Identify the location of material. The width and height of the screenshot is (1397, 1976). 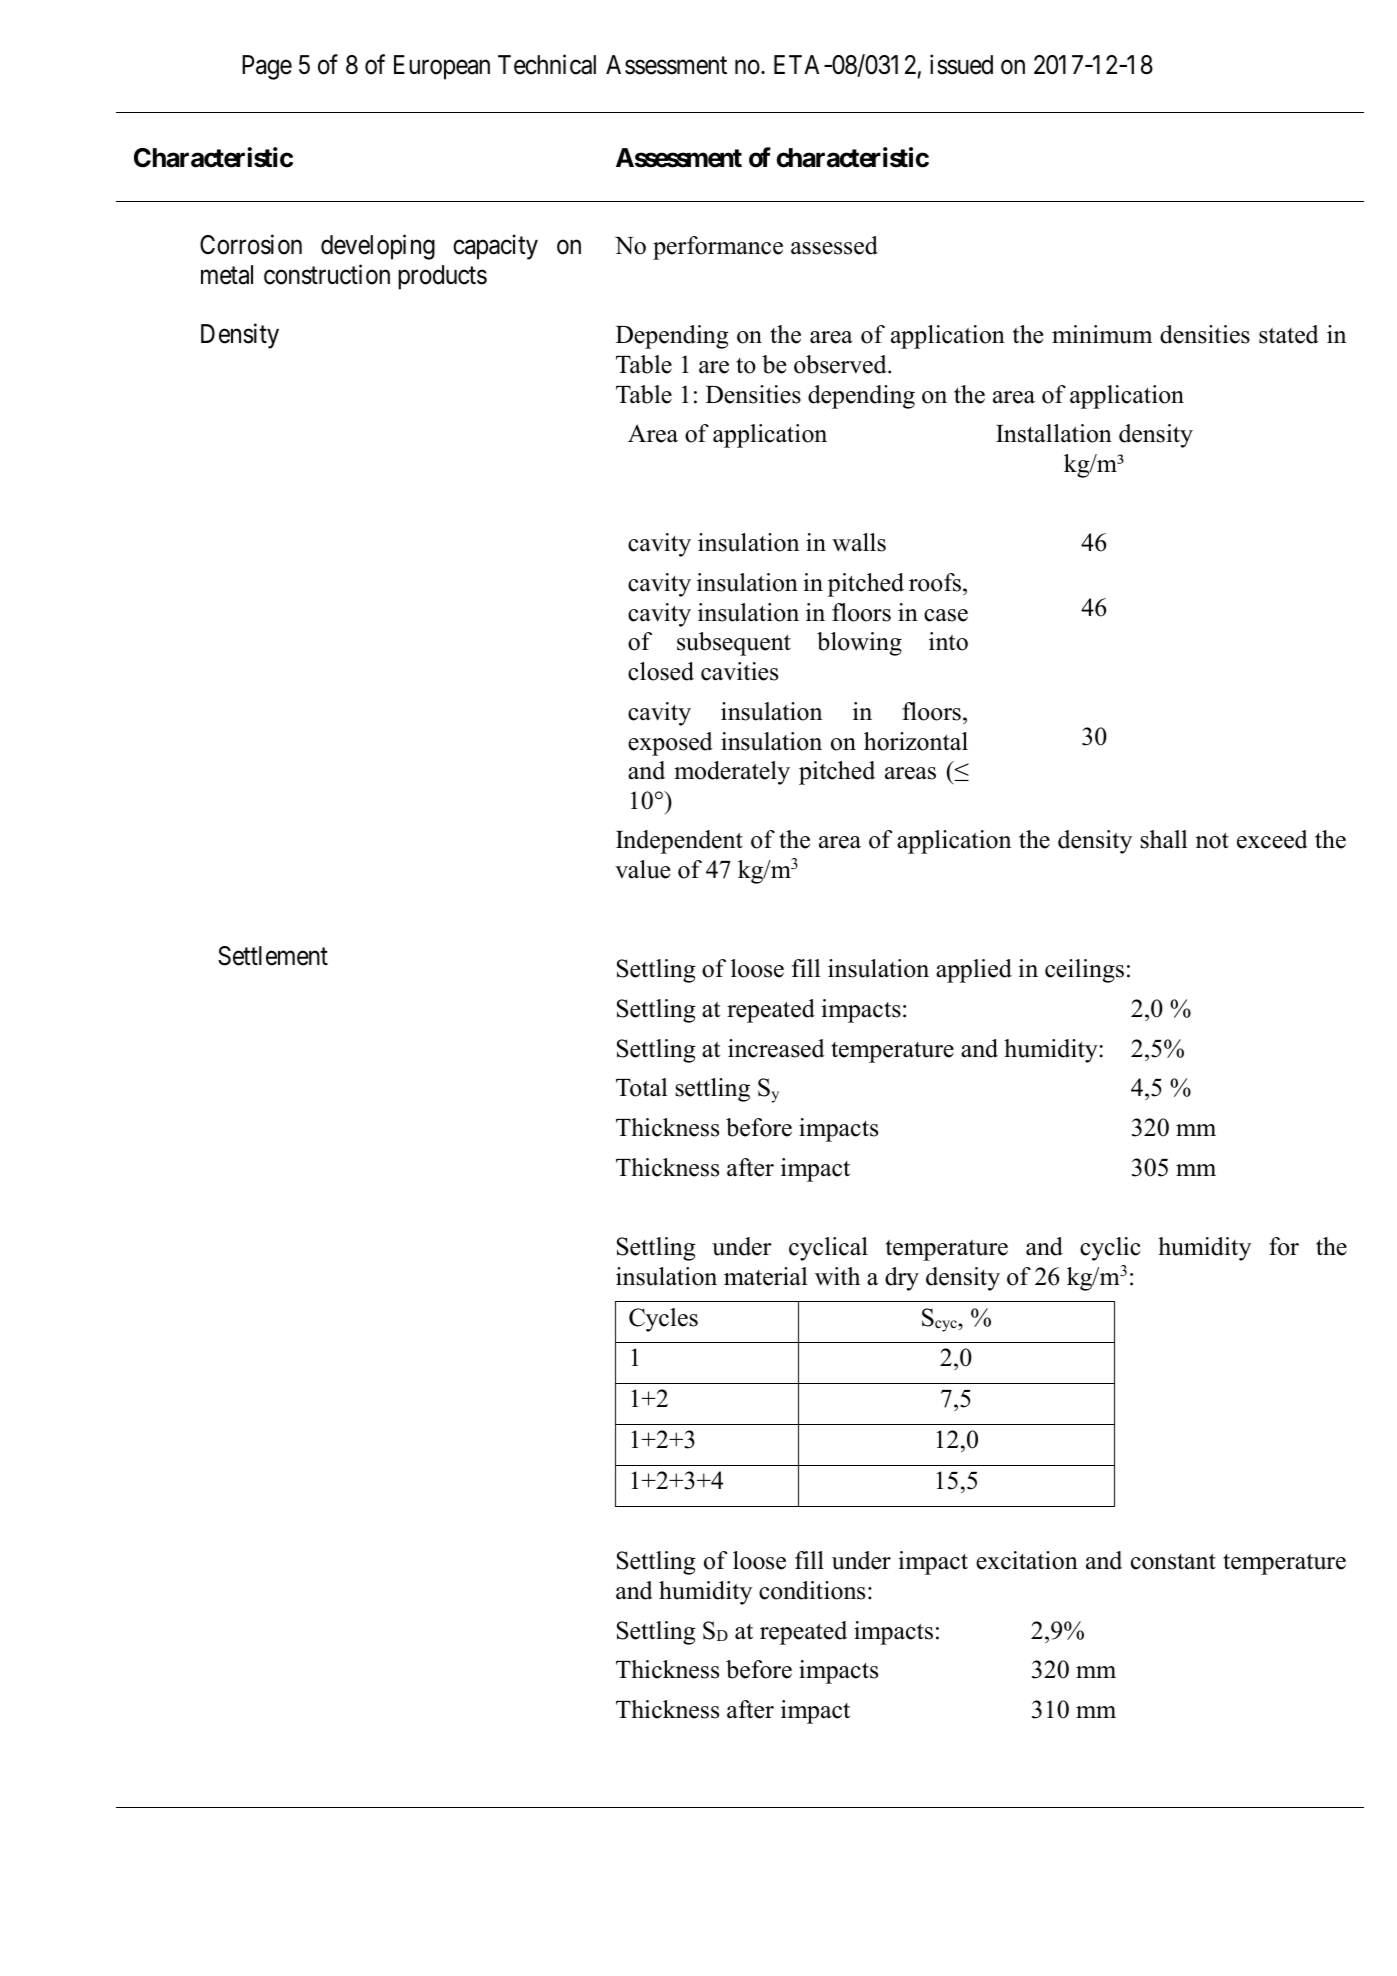
(765, 1276).
